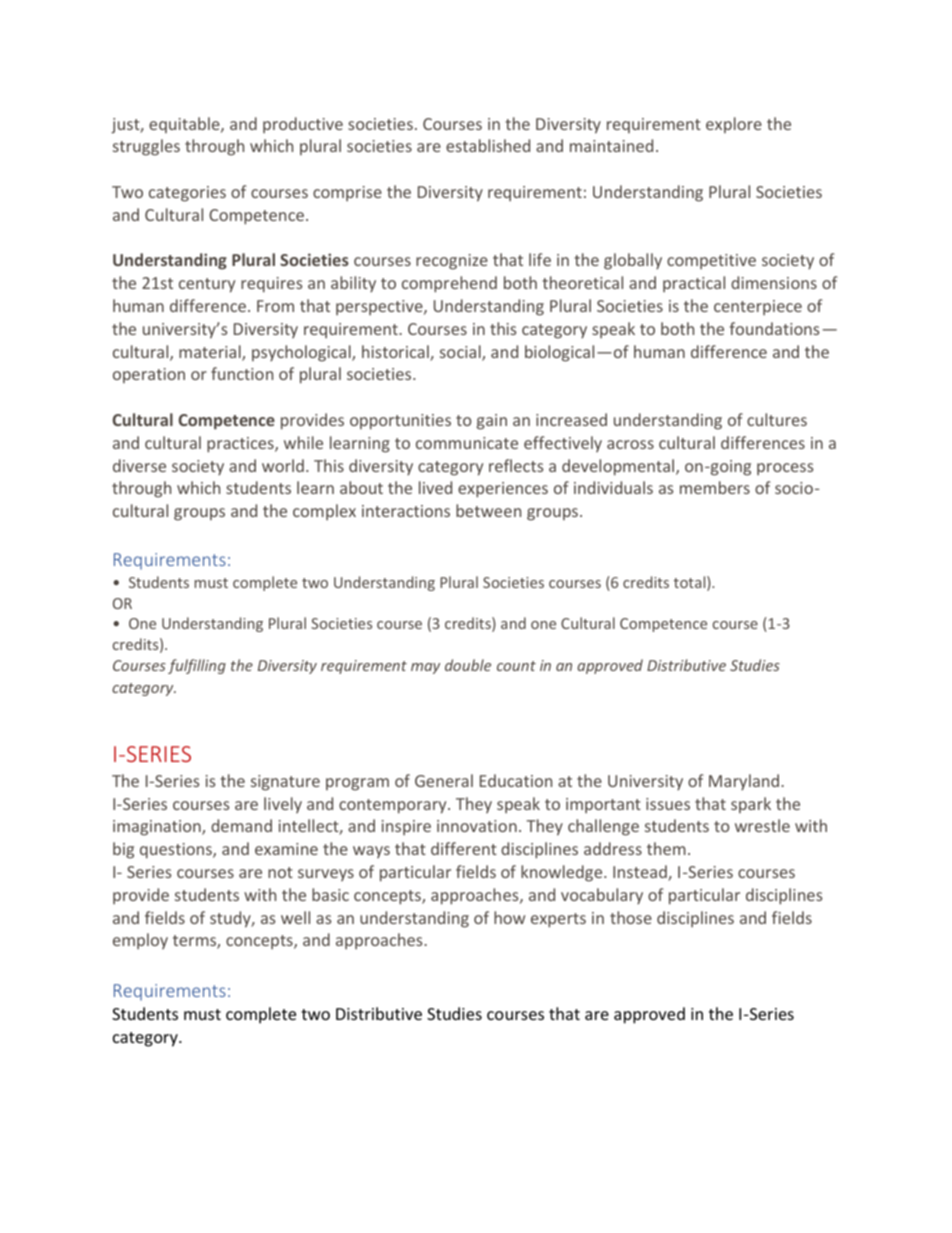 Image resolution: width=952 pixels, height=1233 pixels. I want to click on employ, so click(140, 941).
